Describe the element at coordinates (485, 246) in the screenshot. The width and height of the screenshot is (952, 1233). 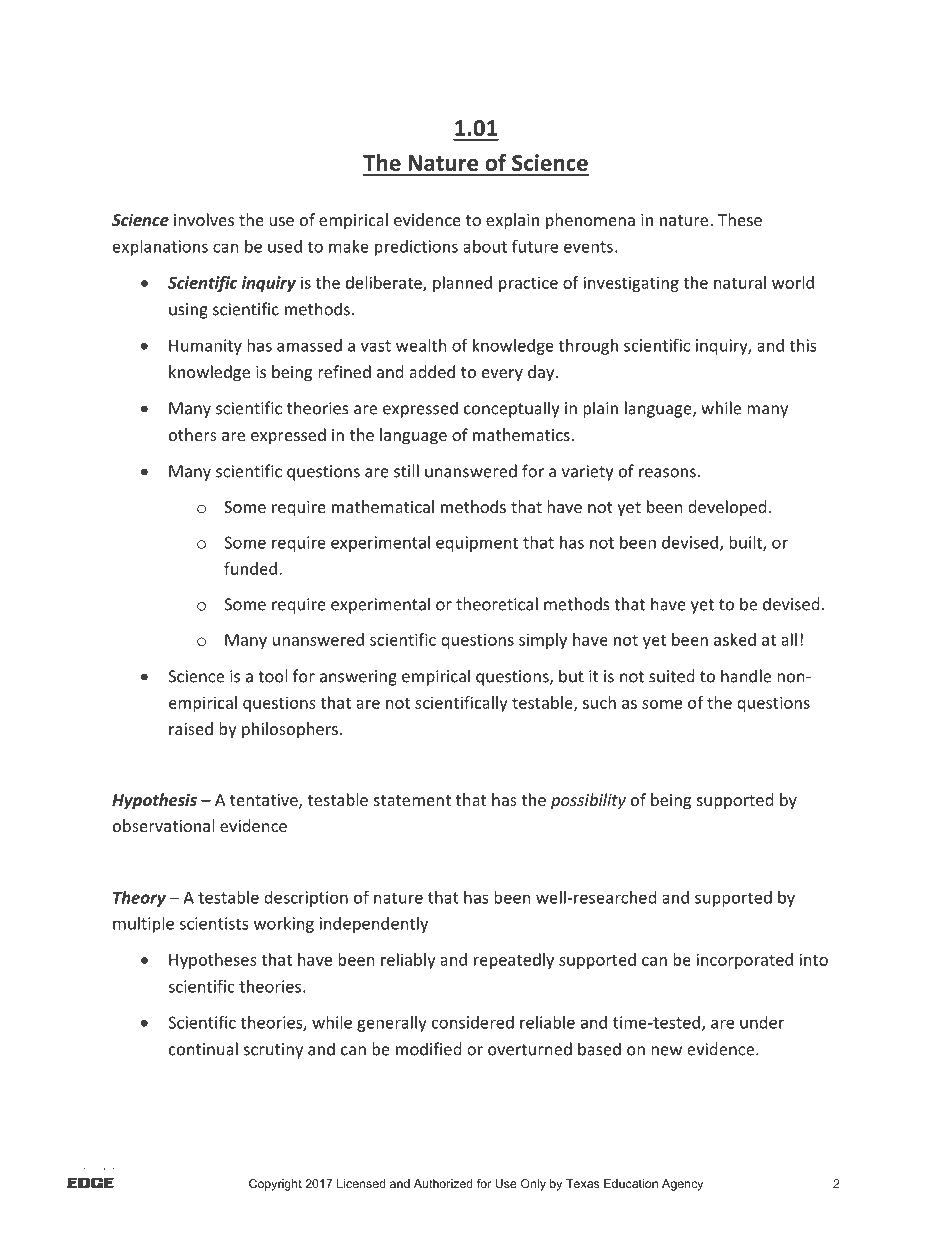
I see `about` at that location.
